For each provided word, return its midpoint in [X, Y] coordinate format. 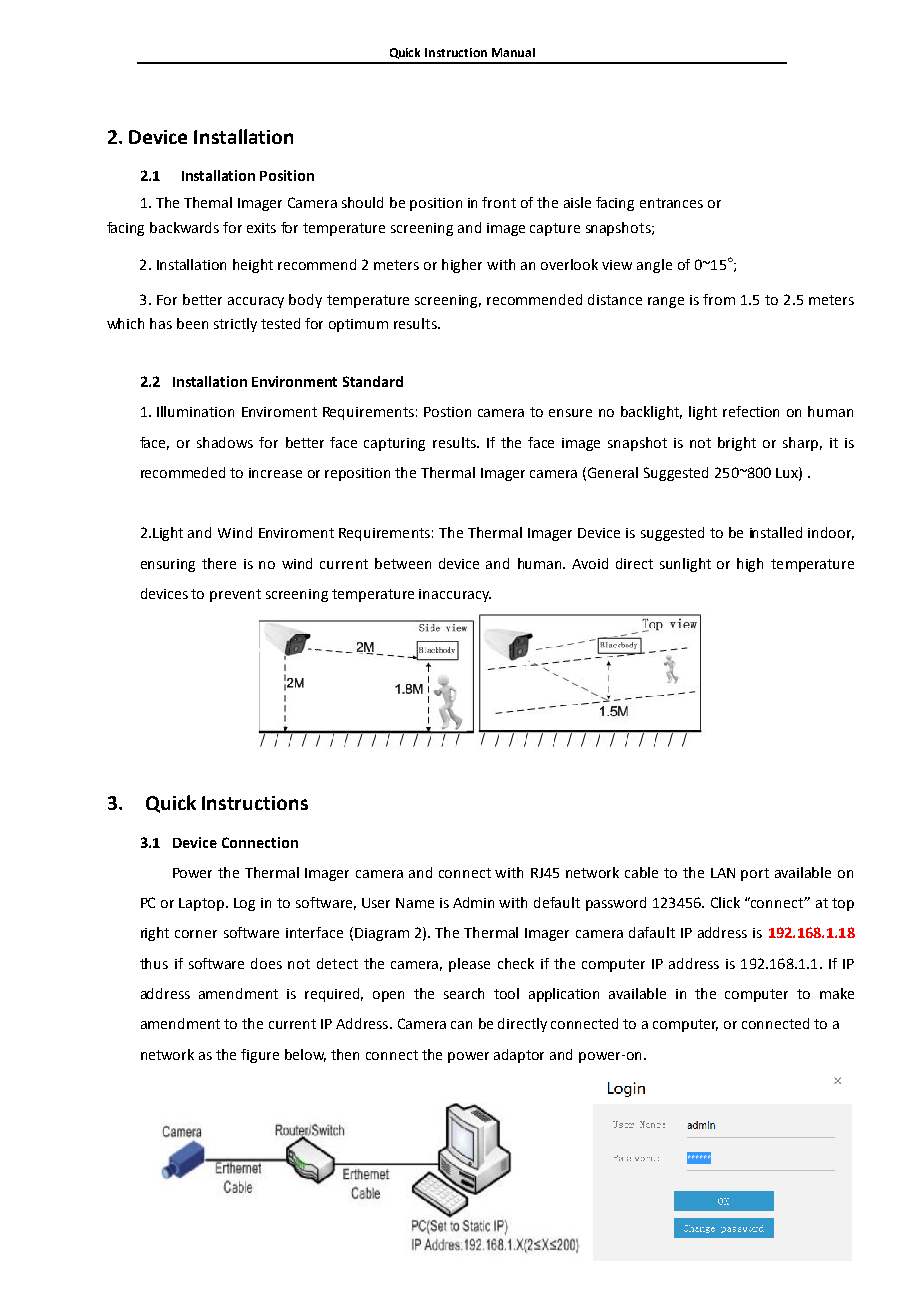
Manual [513, 52]
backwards [184, 227]
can [461, 1025]
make [837, 993]
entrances [671, 203]
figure [260, 1056]
